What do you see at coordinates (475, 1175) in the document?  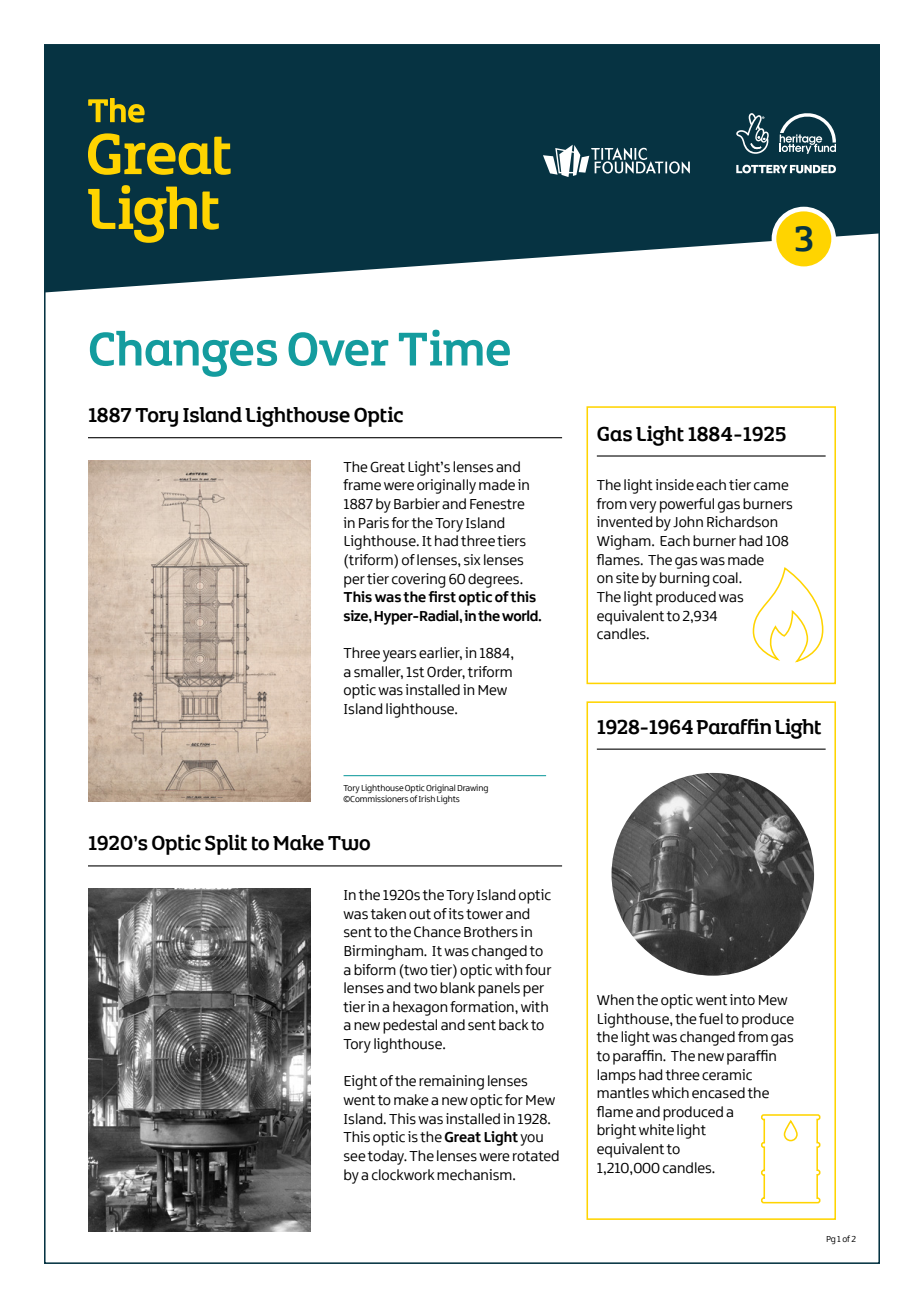 I see `mechanism` at bounding box center [475, 1175].
